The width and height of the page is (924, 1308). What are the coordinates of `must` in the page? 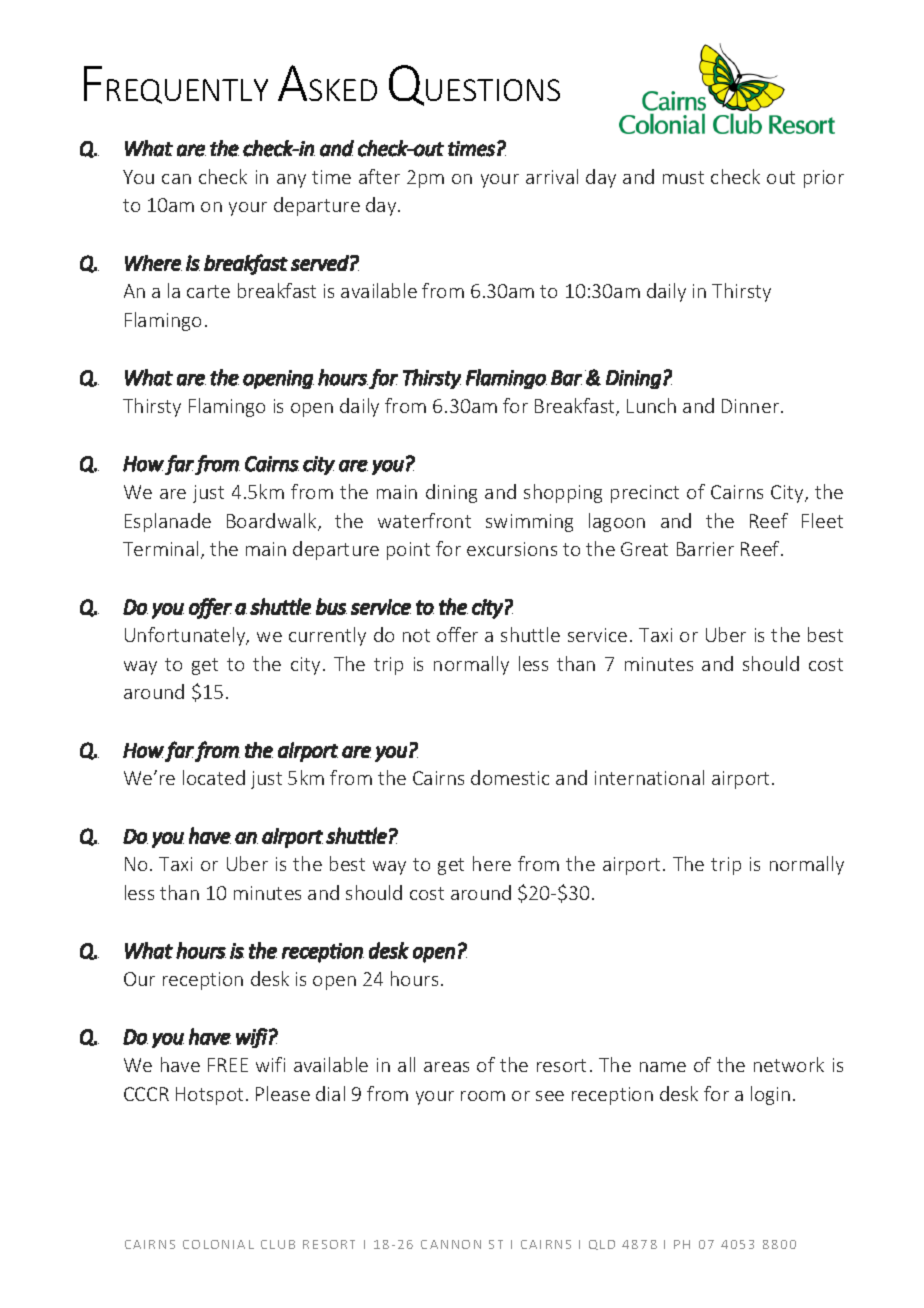 It's located at (683, 177).
